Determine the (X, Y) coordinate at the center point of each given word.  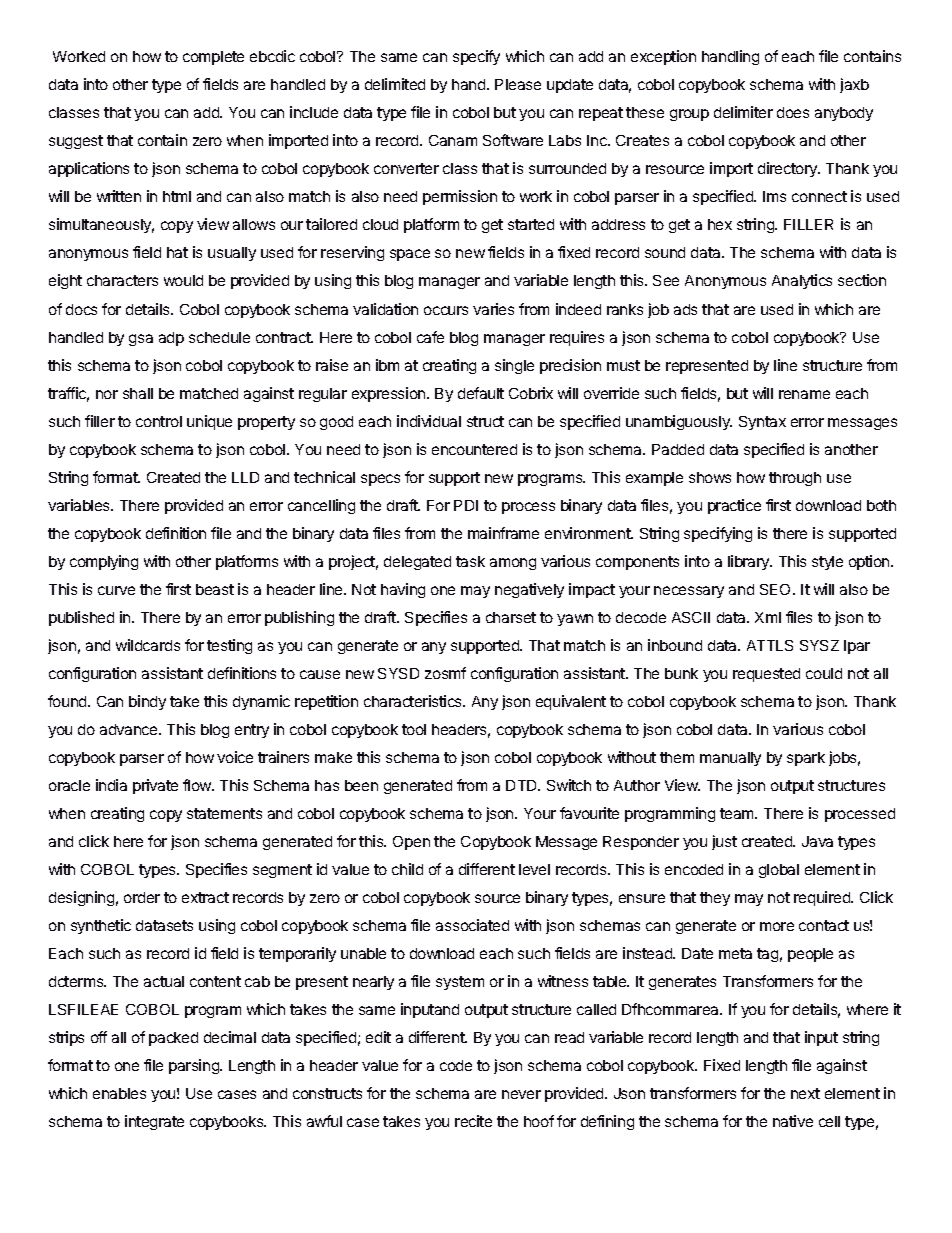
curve (116, 590)
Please (518, 84)
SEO (777, 589)
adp (171, 339)
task (470, 561)
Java (817, 841)
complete (213, 58)
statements (224, 813)
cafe (430, 337)
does (793, 112)
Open (411, 843)
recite (473, 1121)
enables (119, 1093)
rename (804, 394)
